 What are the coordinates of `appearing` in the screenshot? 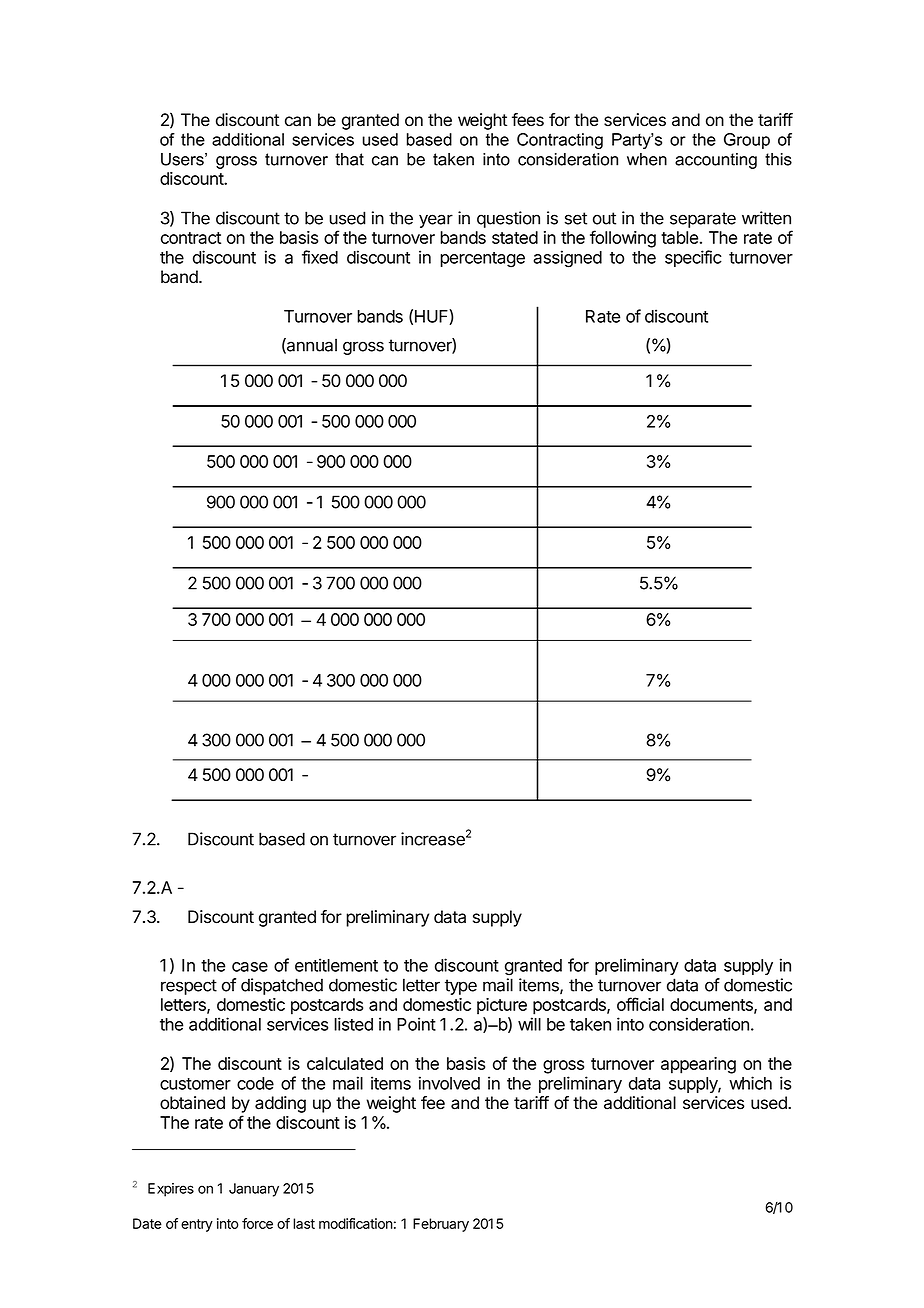 It's located at (698, 1065).
